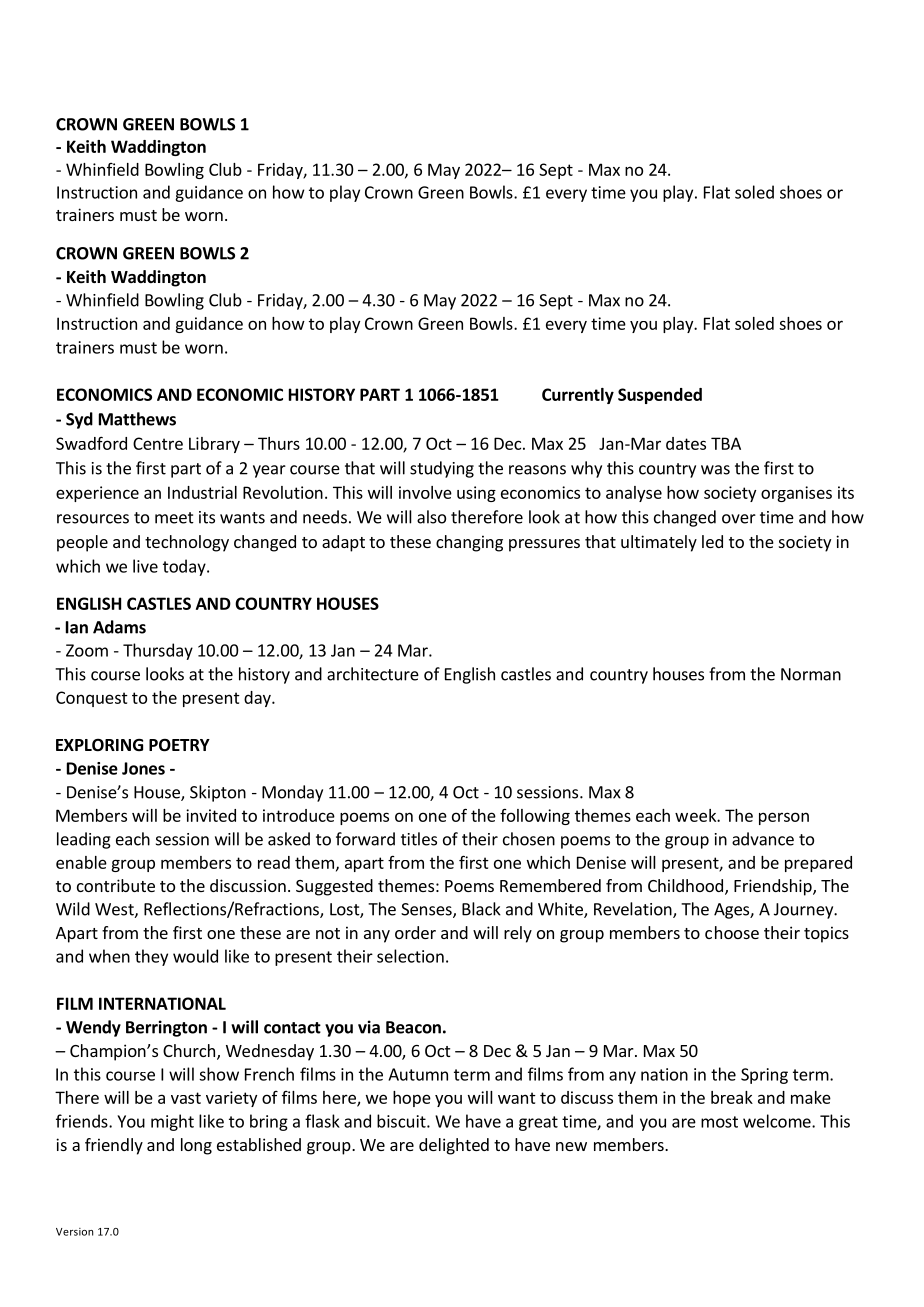  I want to click on Adams, so click(119, 627).
